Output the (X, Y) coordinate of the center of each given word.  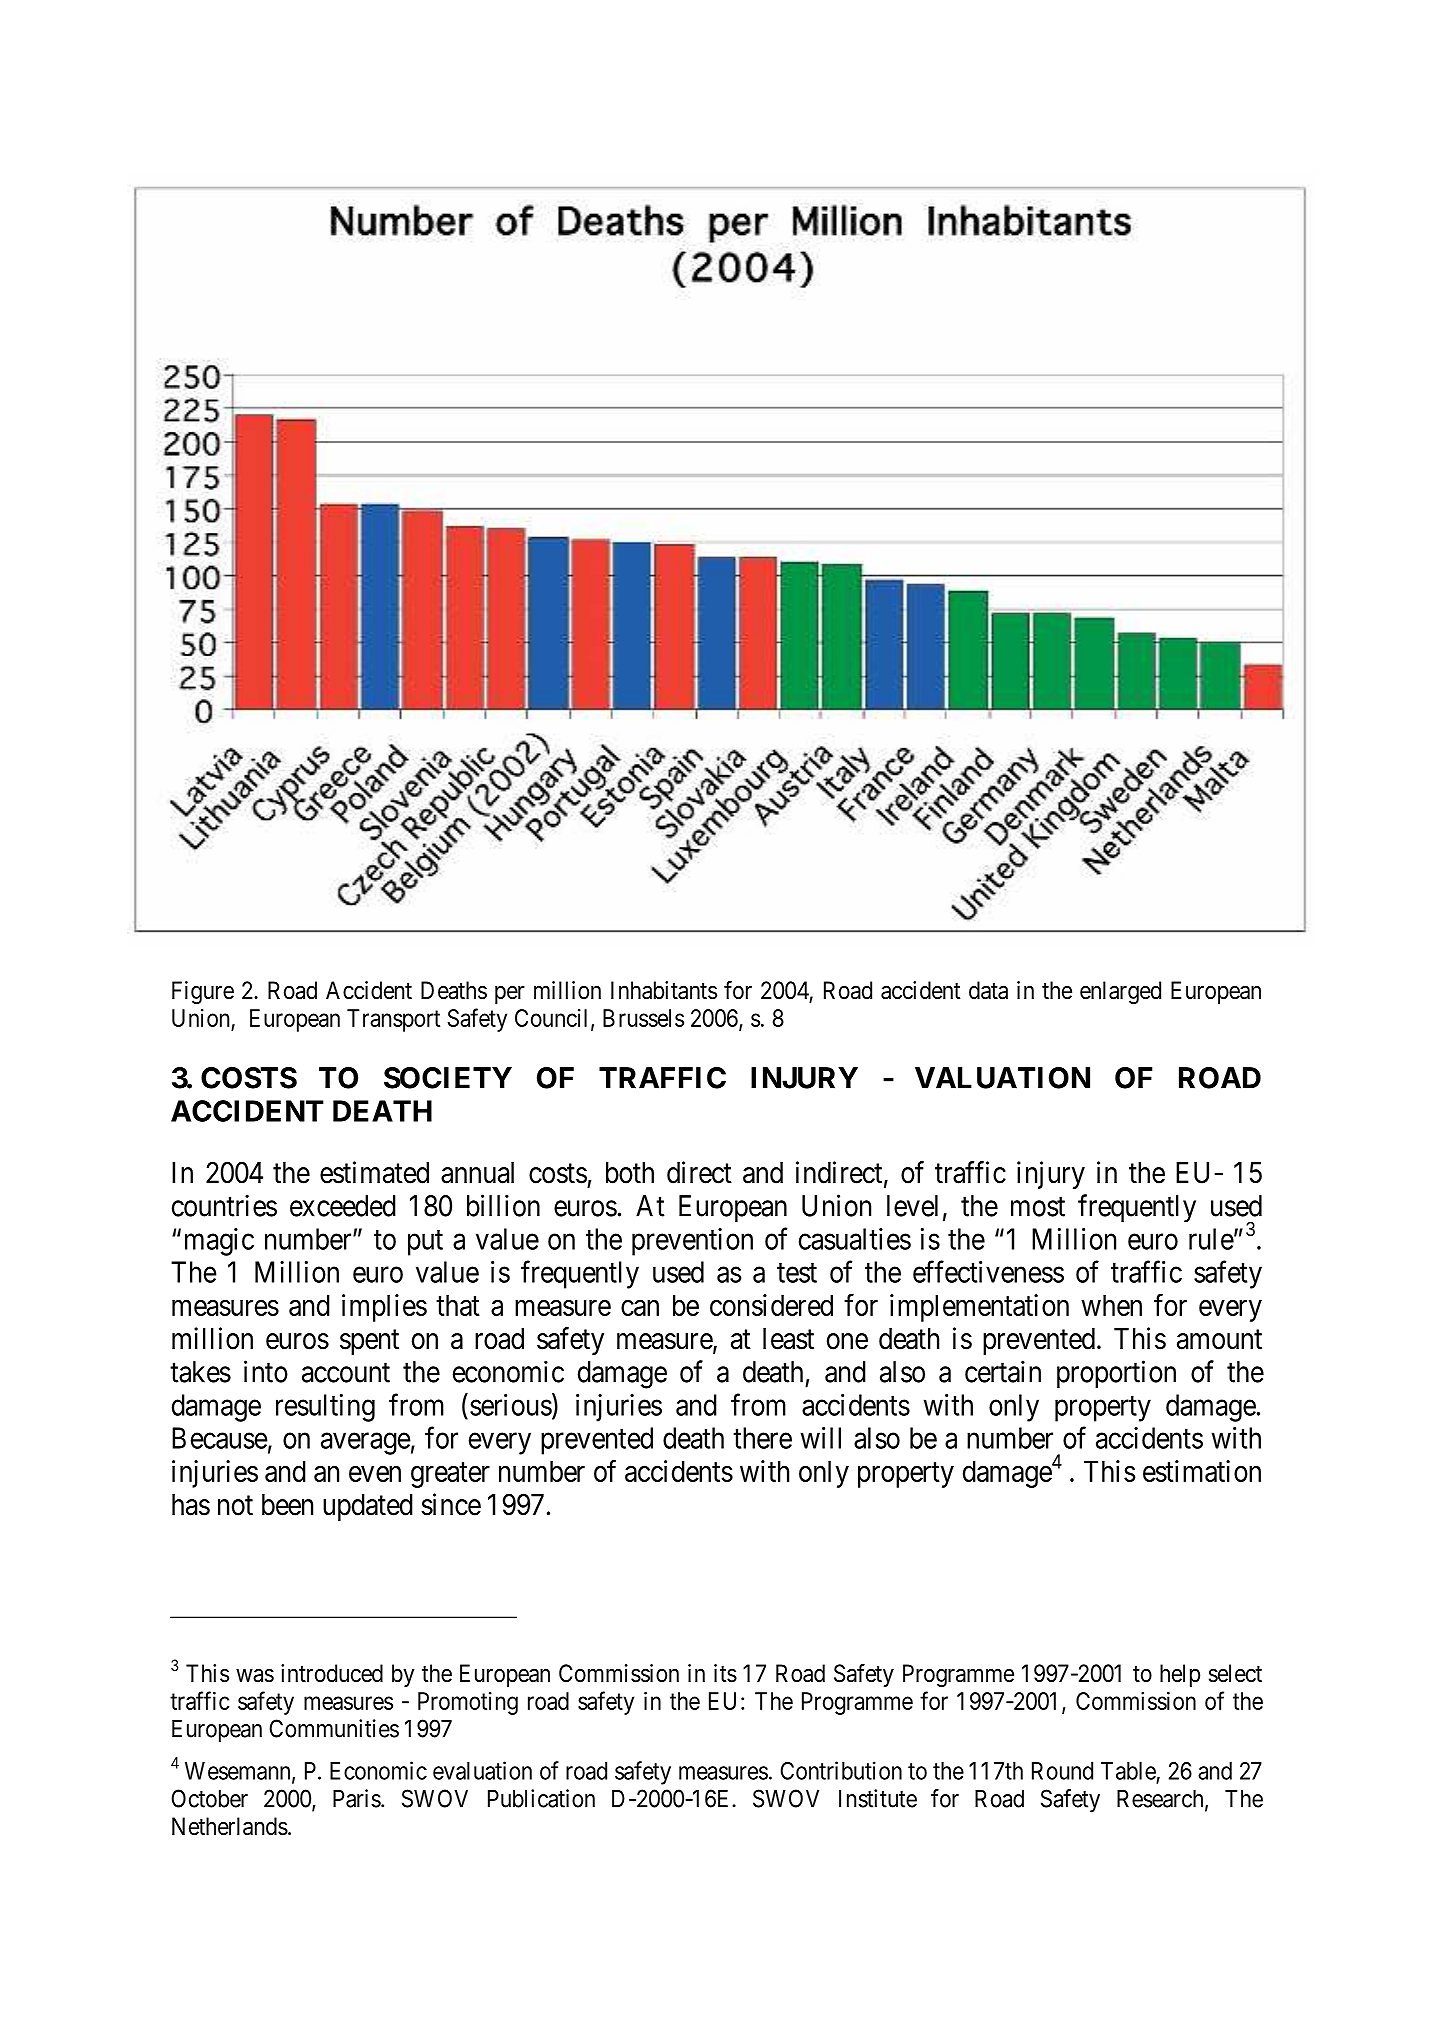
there (762, 1438)
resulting (325, 1408)
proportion (1116, 1374)
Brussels (643, 1018)
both (630, 1173)
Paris (357, 1798)
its (725, 1673)
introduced (332, 1673)
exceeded (343, 1206)
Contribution (841, 1770)
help (1180, 1675)
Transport (393, 1020)
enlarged (1120, 992)
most (1038, 1207)
